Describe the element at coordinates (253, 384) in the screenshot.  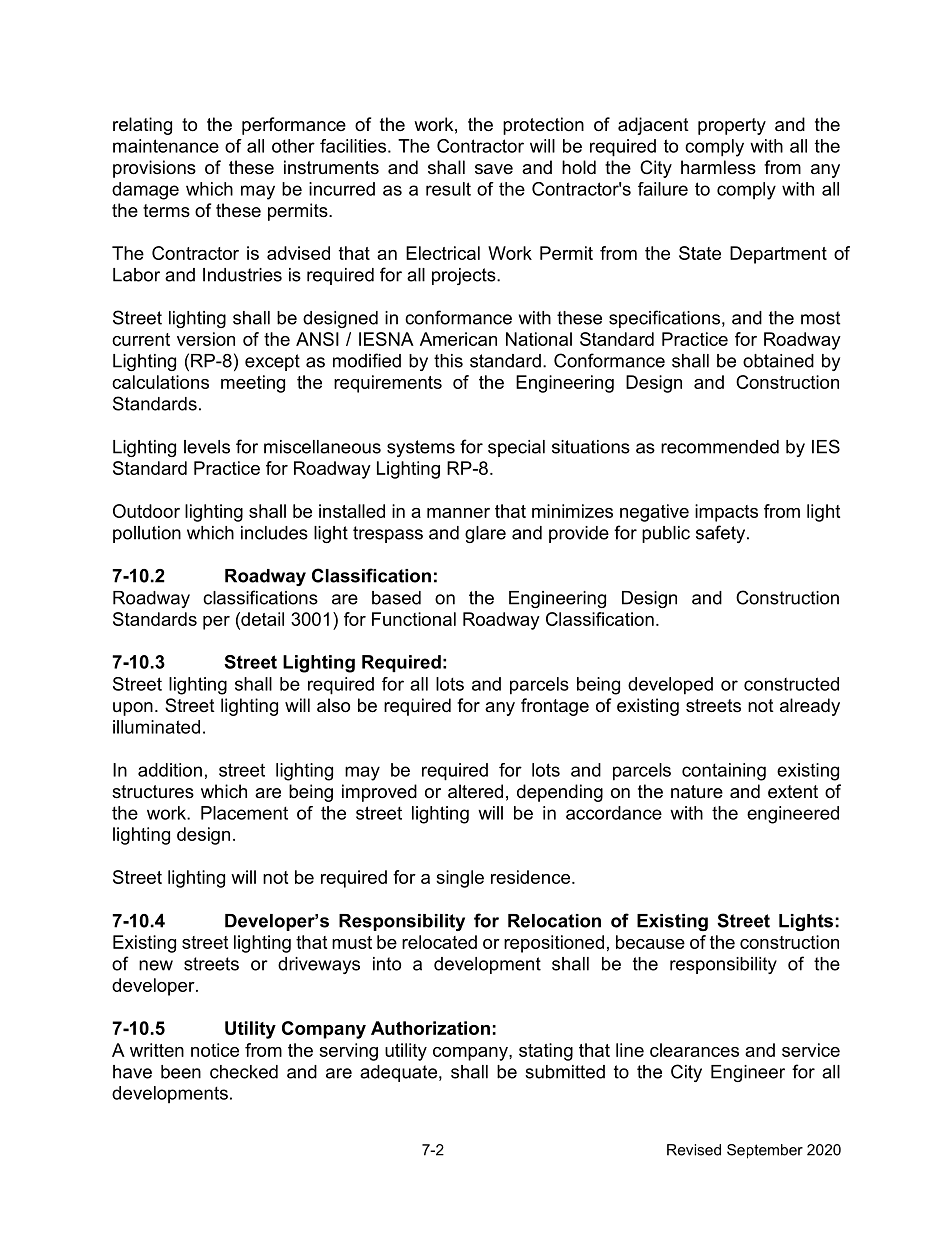
I see `meeting` at that location.
